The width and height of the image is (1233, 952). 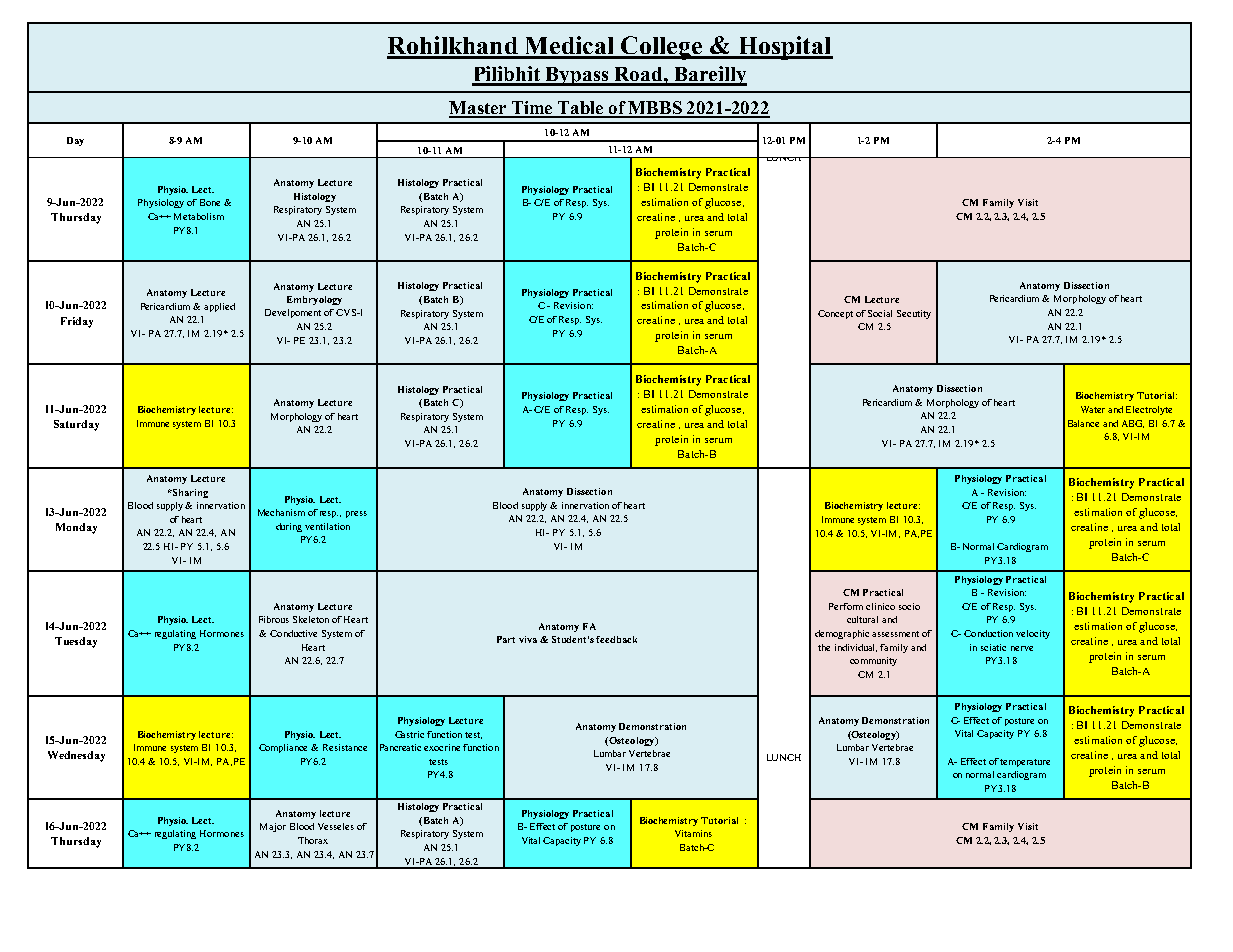 What do you see at coordinates (356, 514) in the image?
I see `press` at bounding box center [356, 514].
